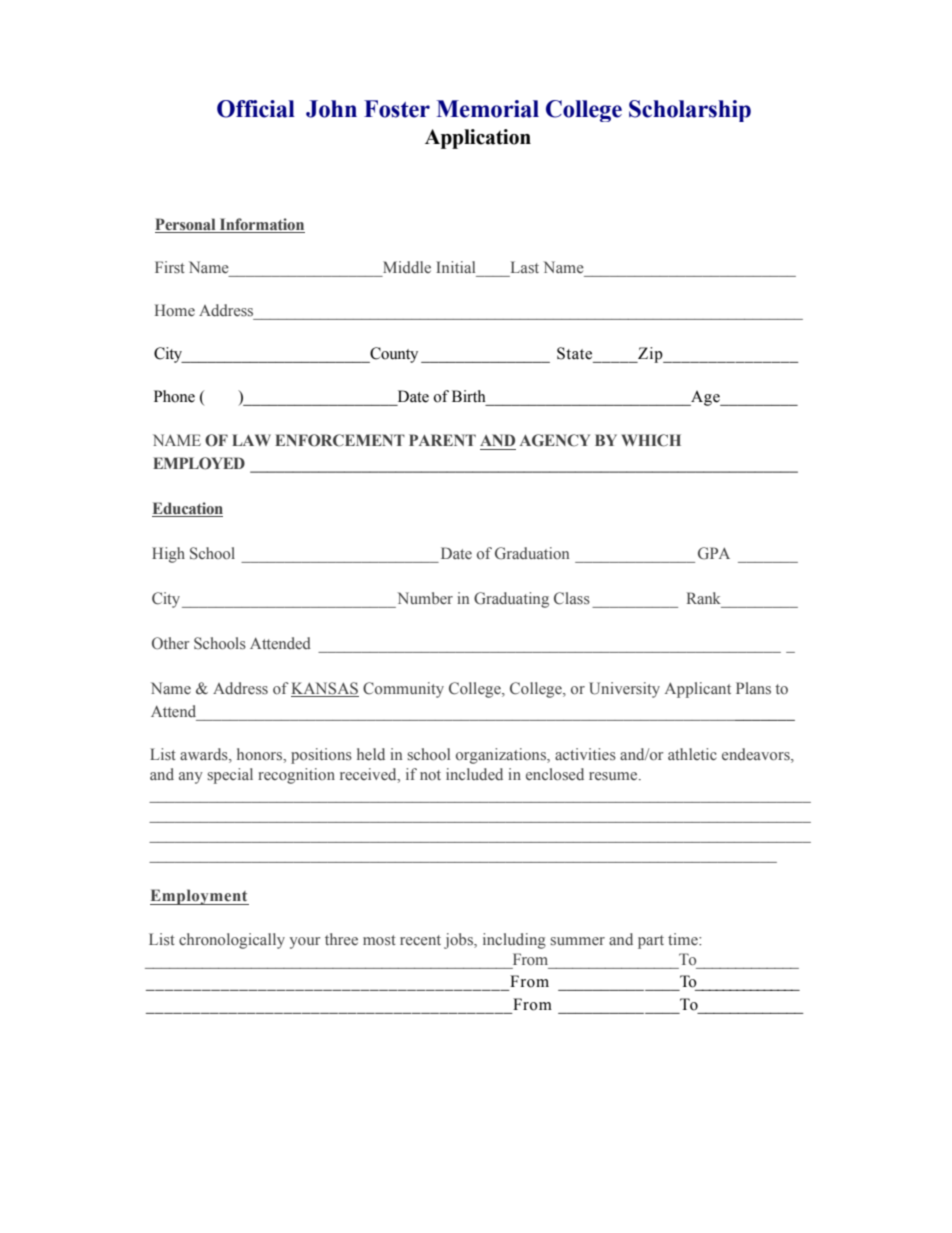  What do you see at coordinates (532, 553) in the page?
I see `Graduation` at bounding box center [532, 553].
